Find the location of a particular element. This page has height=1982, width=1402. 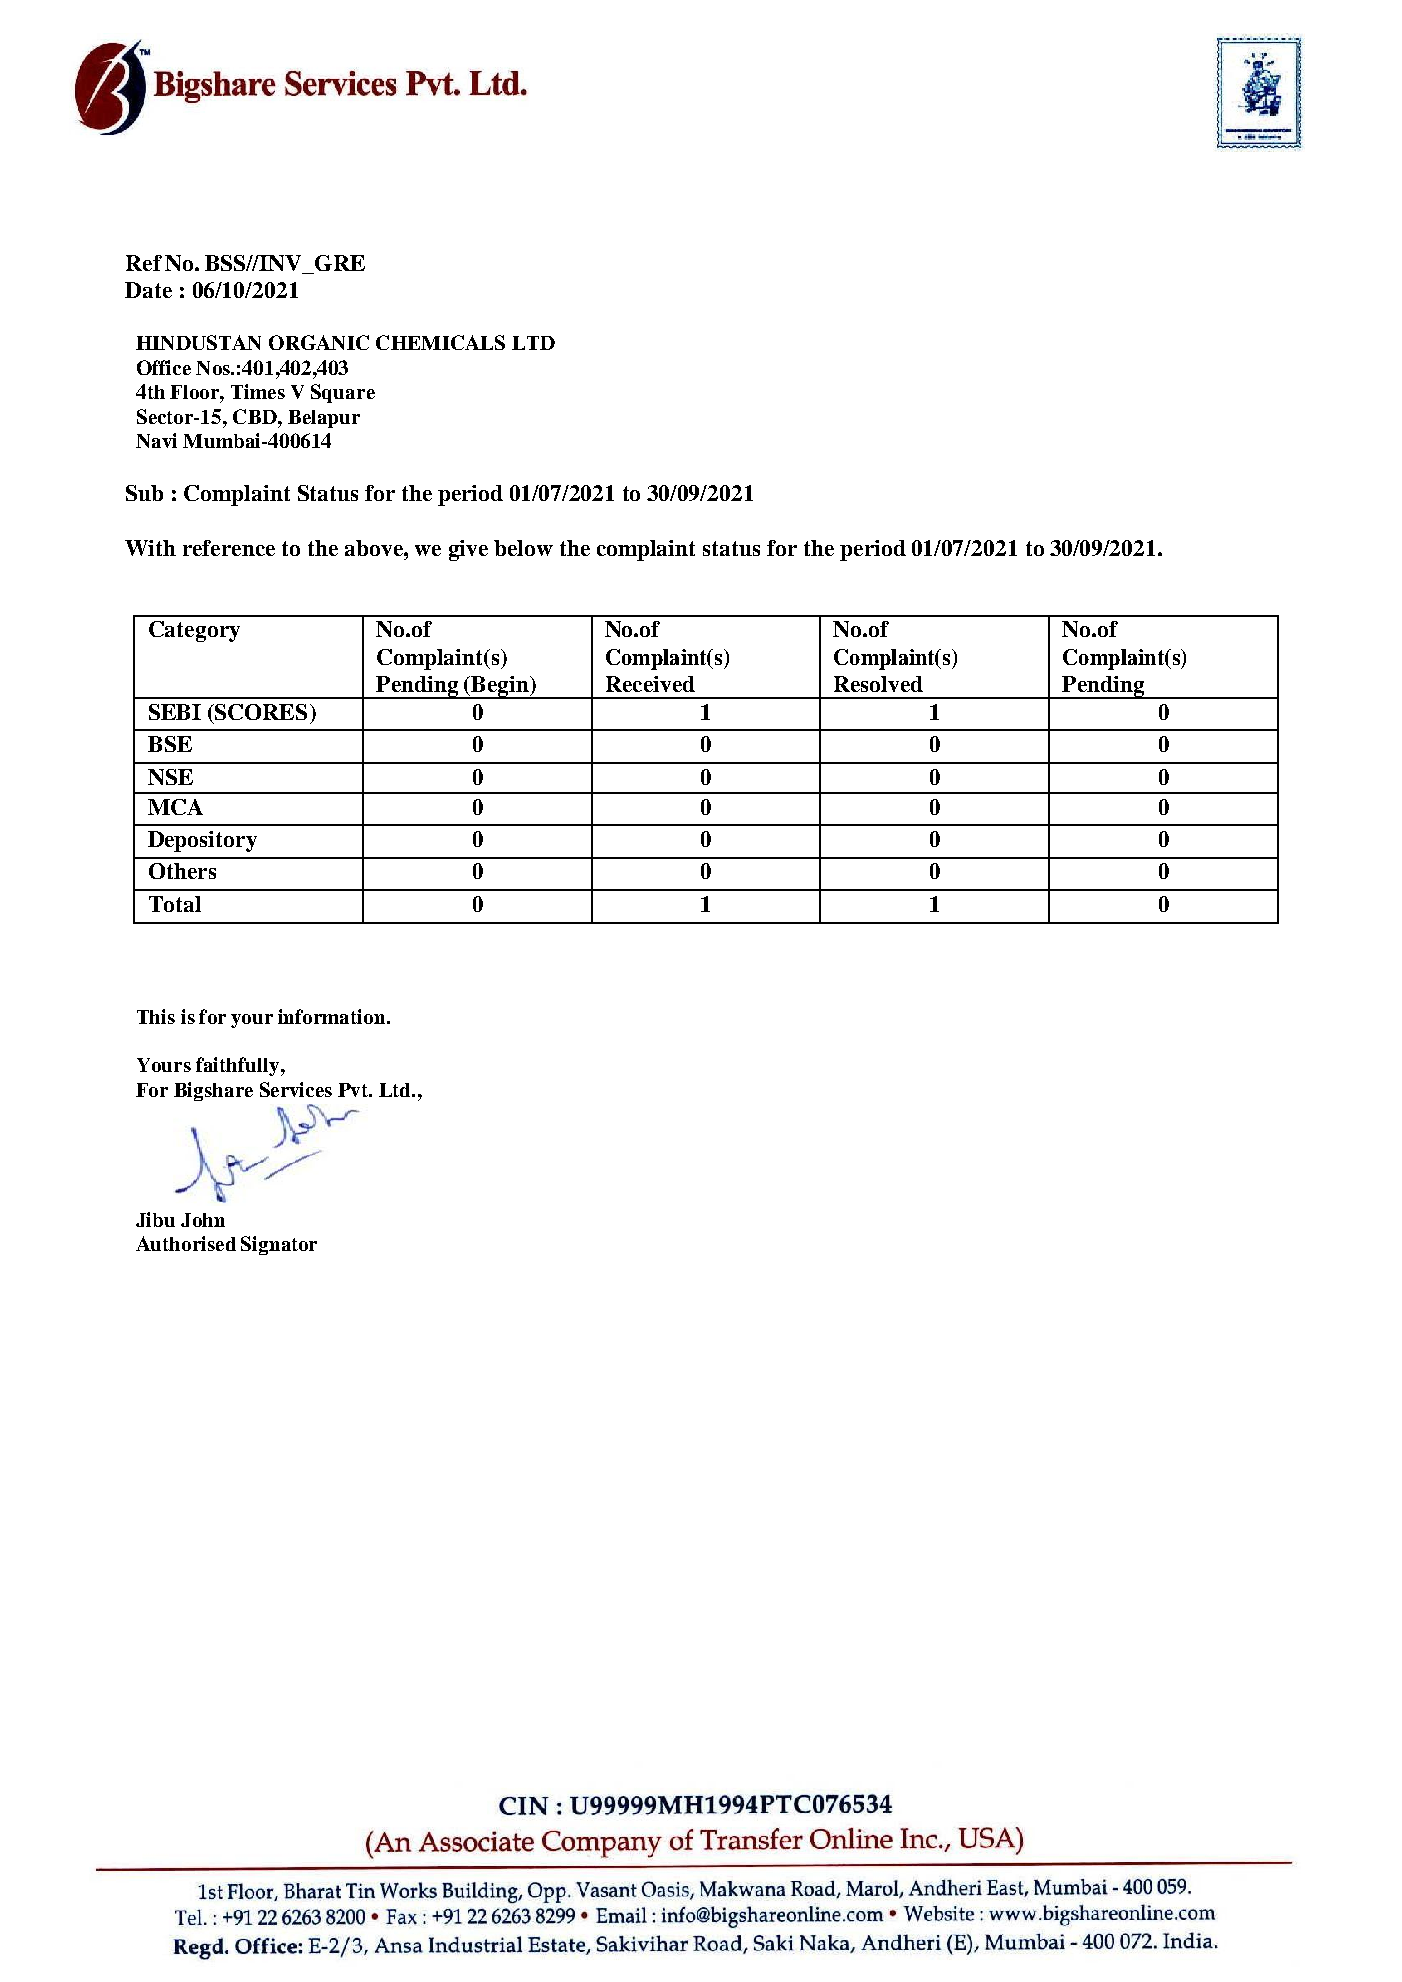

HINDUSTAN is located at coordinates (198, 342).
